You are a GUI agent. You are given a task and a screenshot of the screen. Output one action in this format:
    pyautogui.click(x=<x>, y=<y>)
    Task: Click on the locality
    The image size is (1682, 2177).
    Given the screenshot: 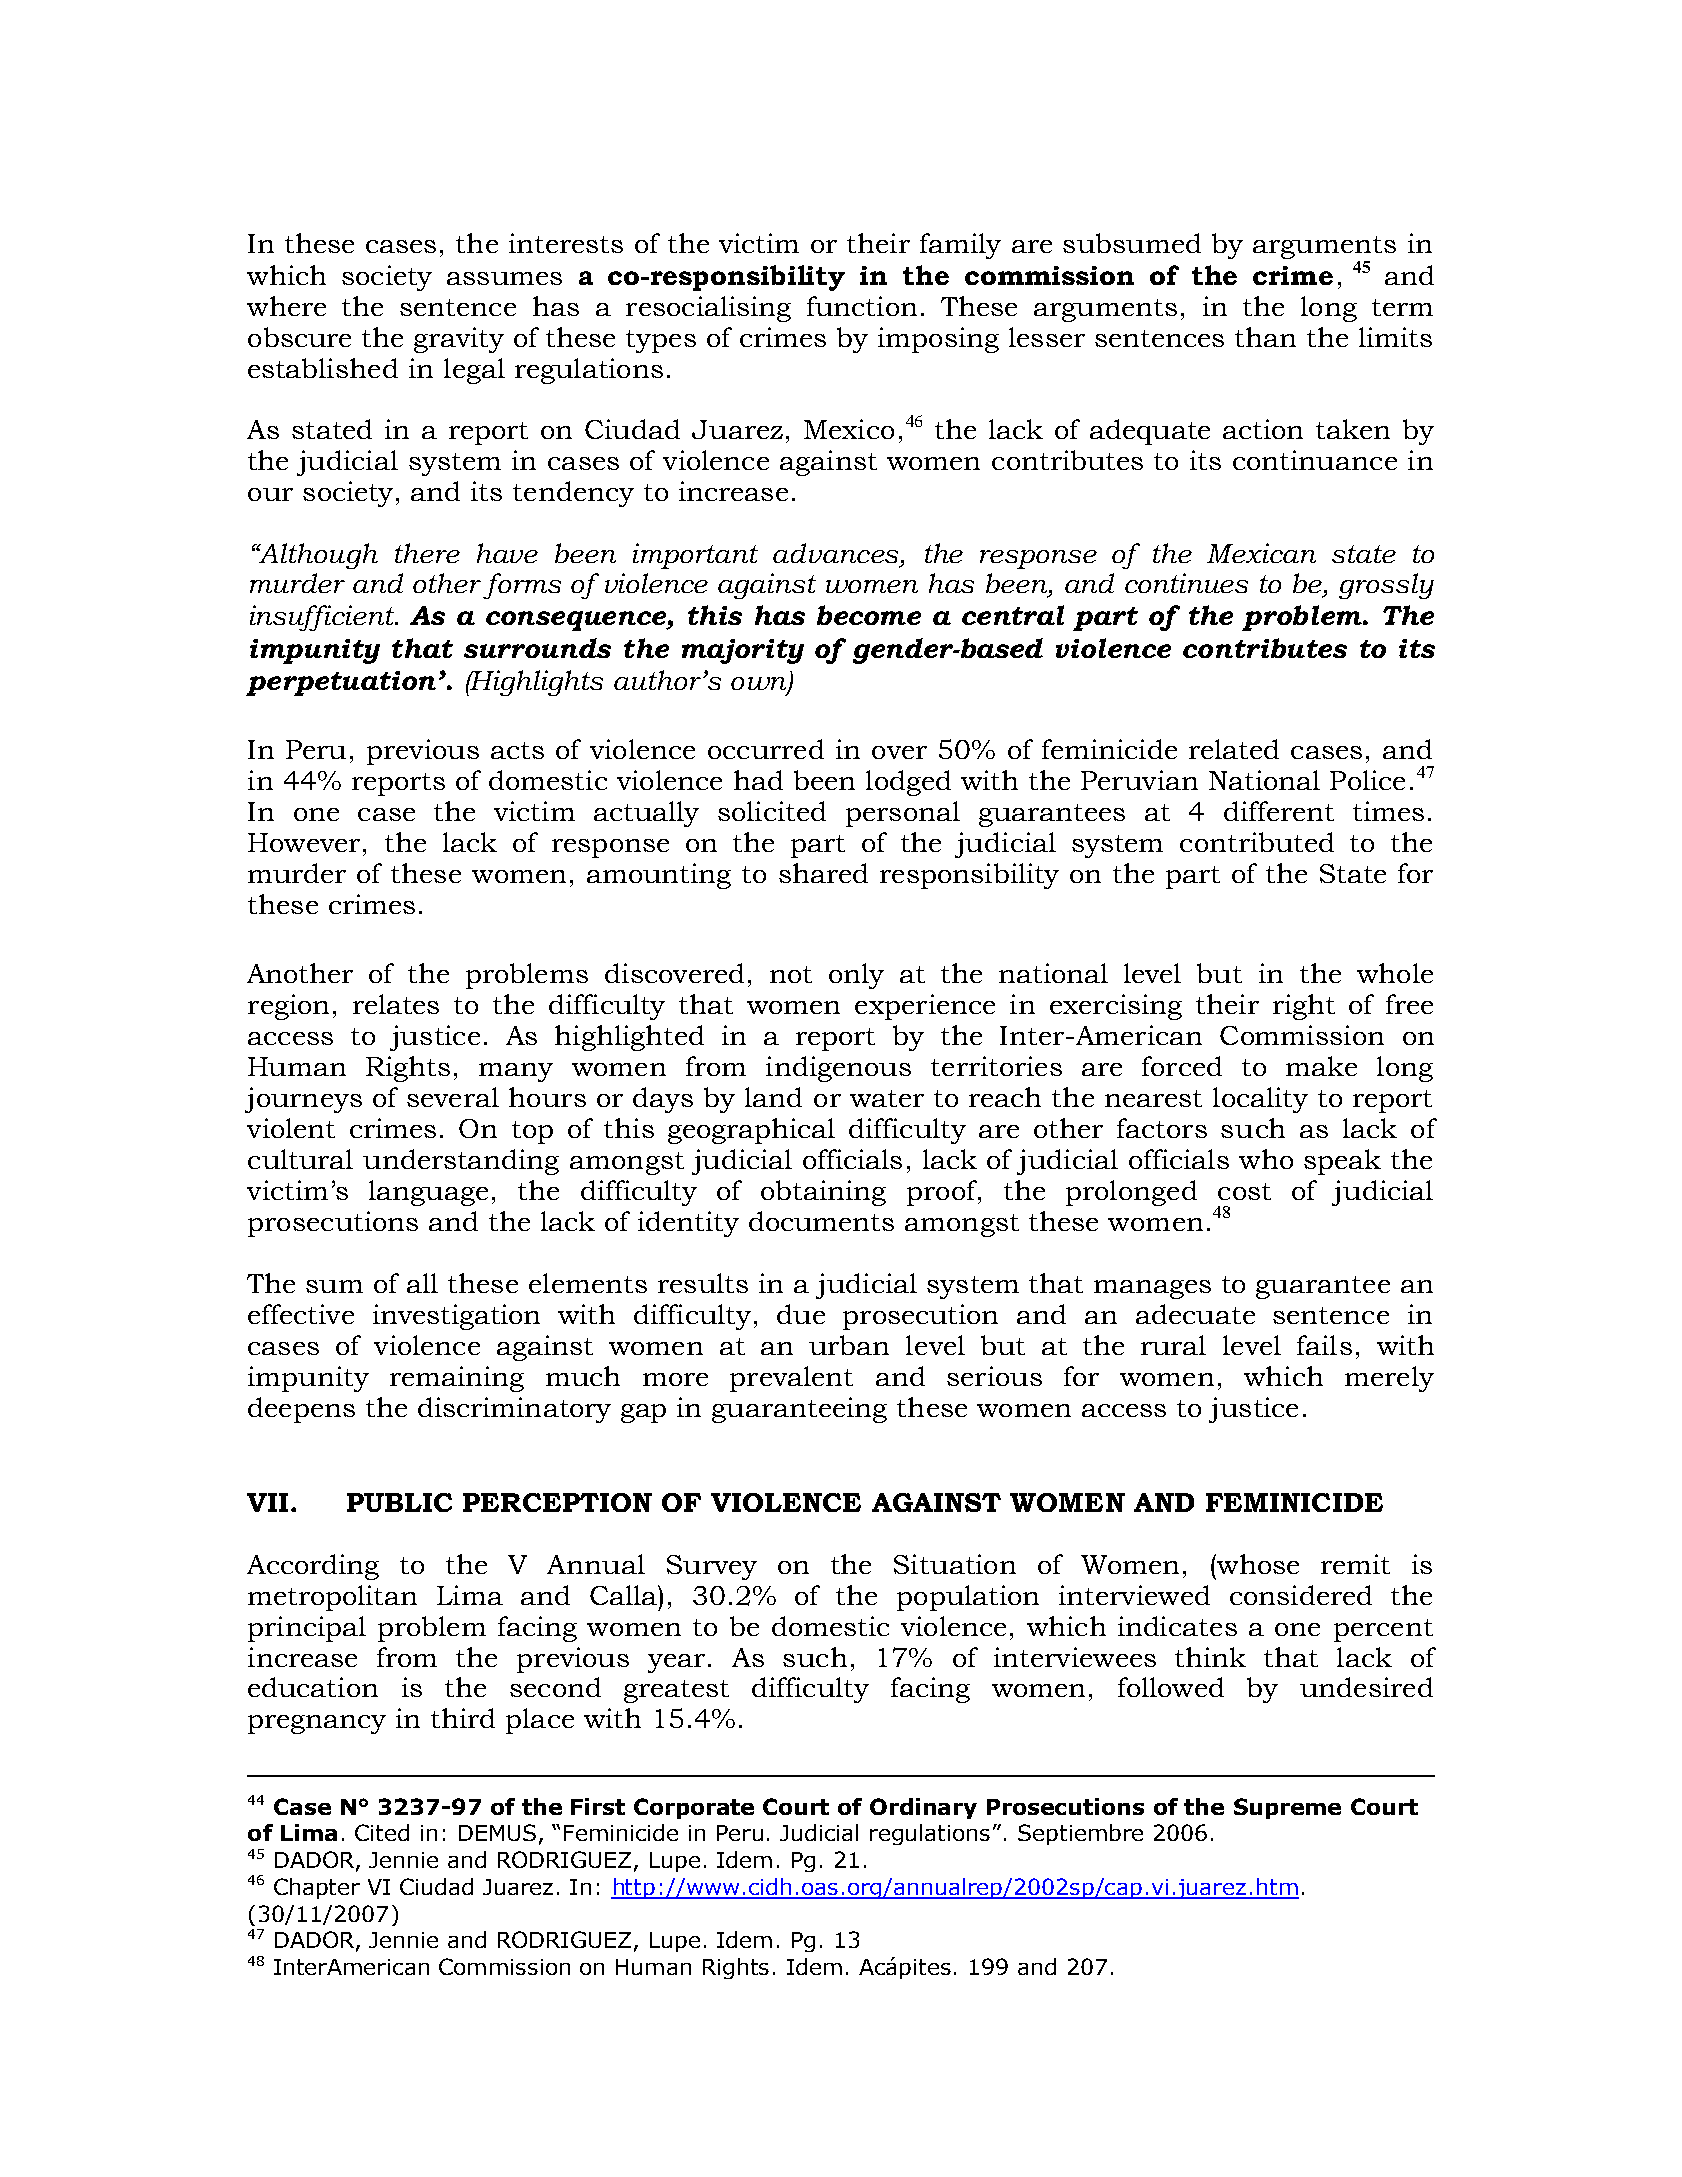 What is the action you would take?
    pyautogui.click(x=1260, y=1100)
